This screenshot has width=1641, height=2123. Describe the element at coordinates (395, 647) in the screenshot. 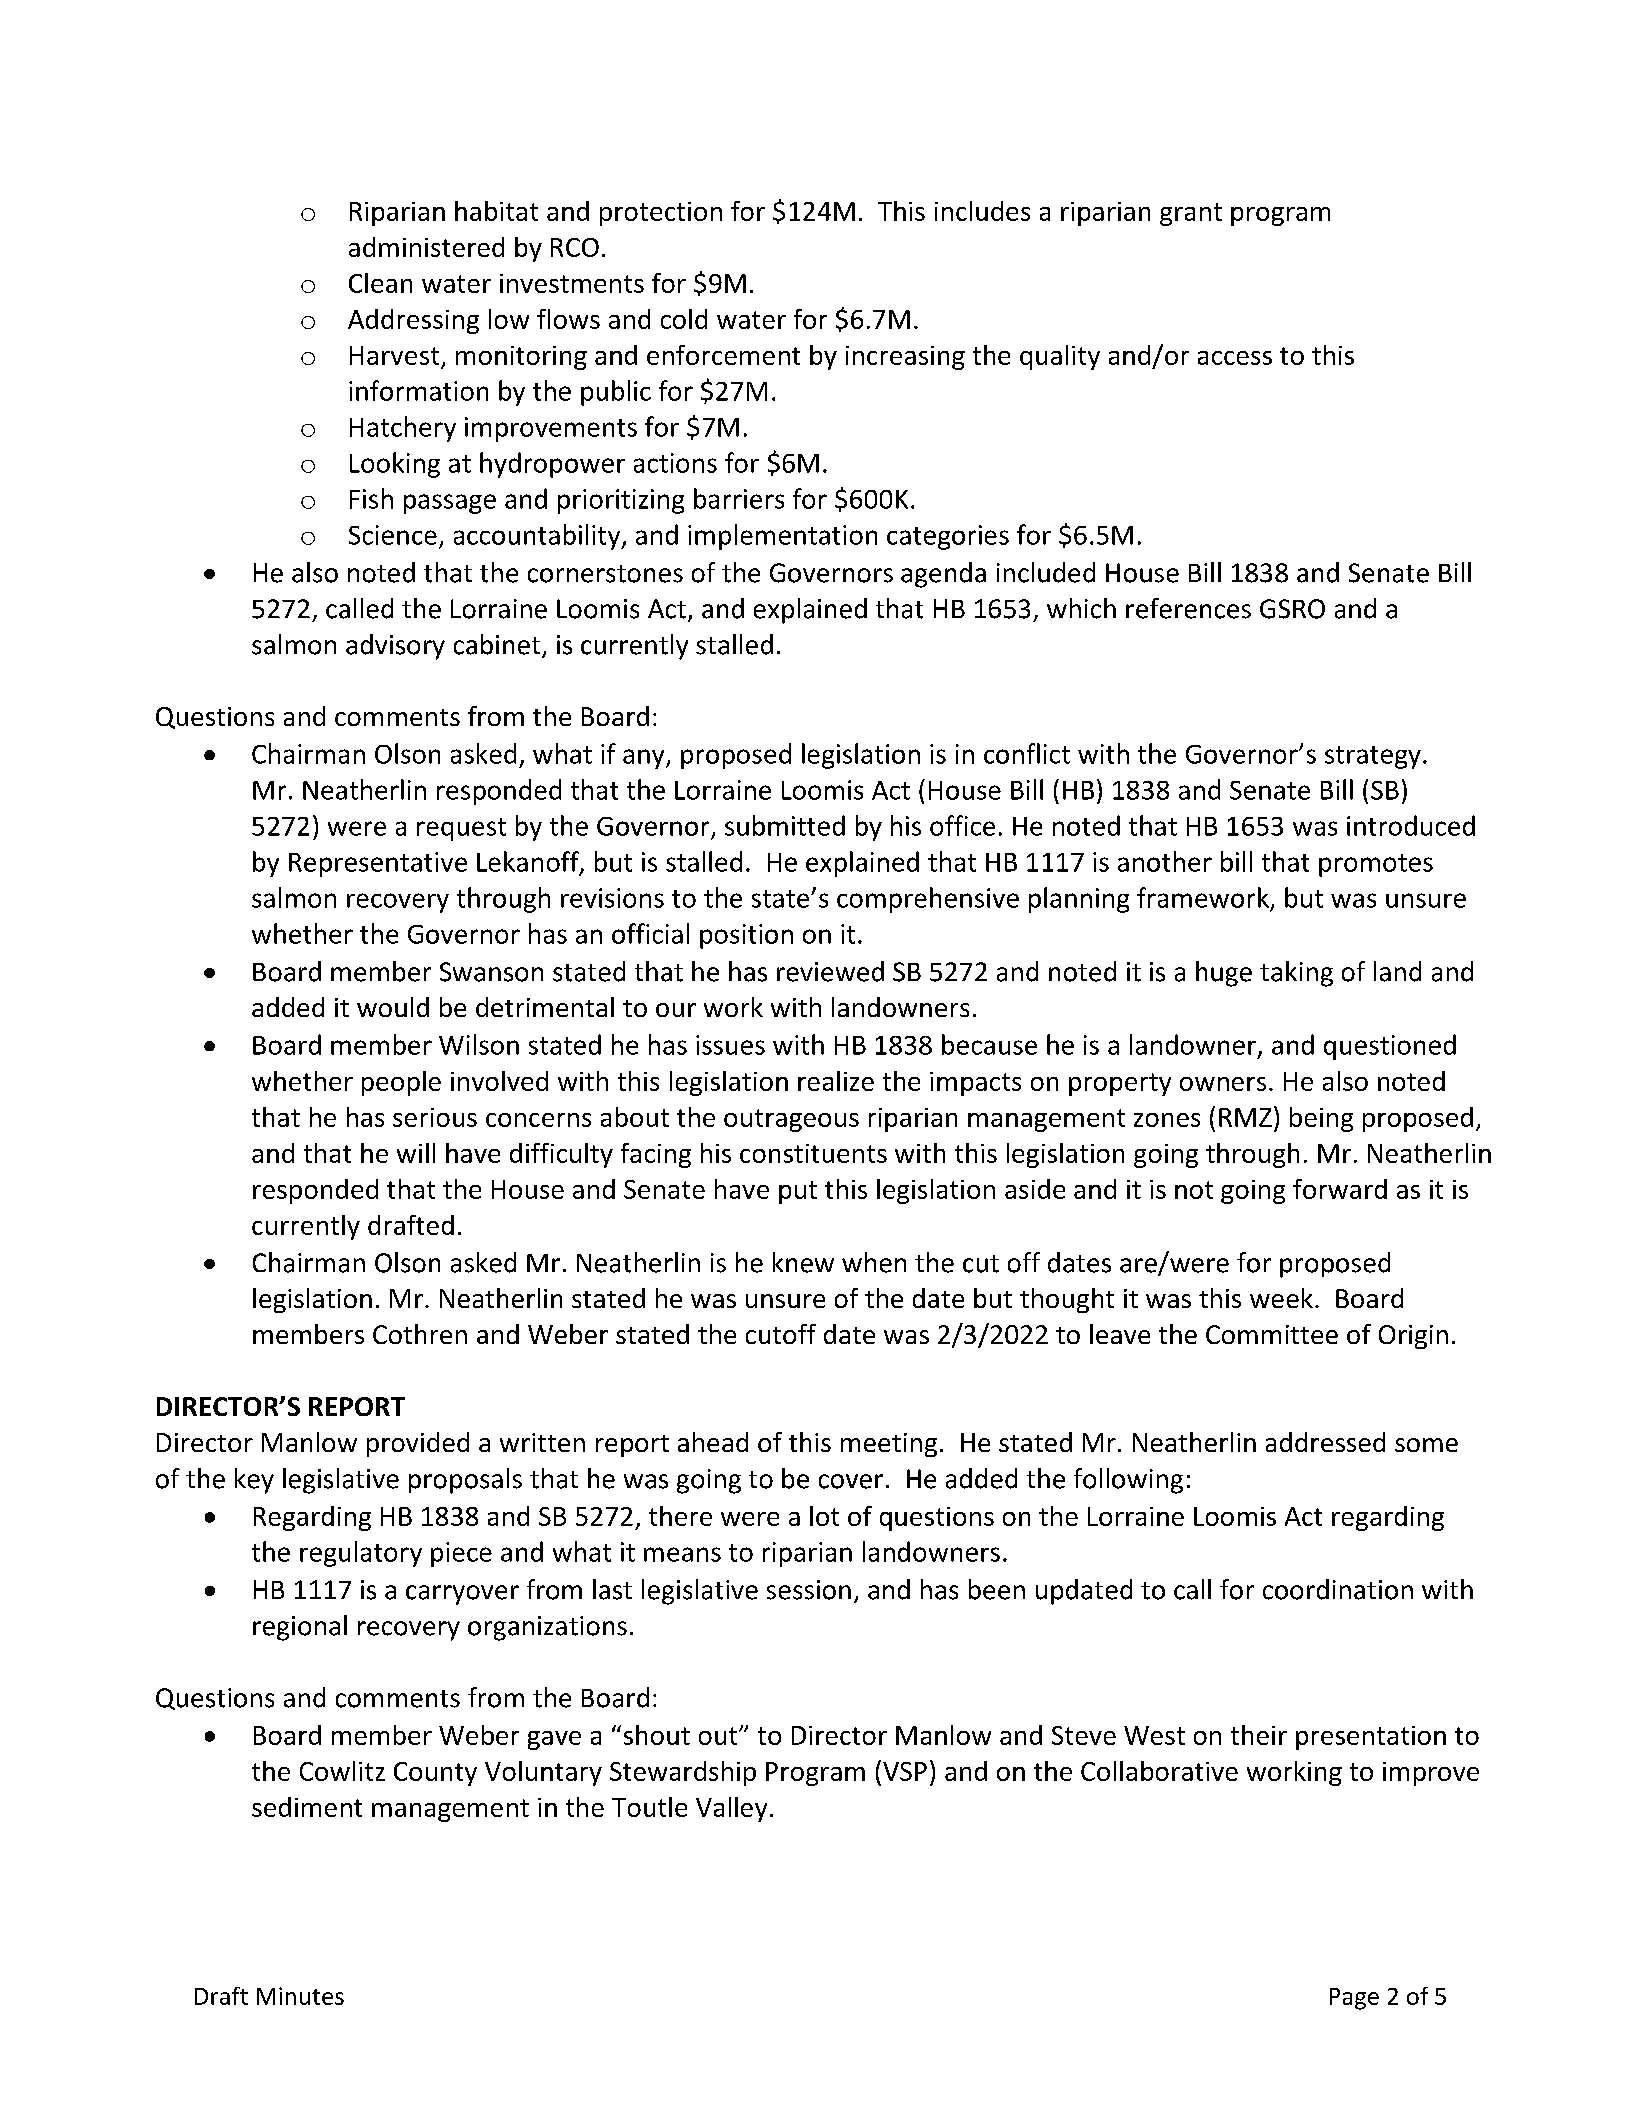

I see `advisory` at that location.
